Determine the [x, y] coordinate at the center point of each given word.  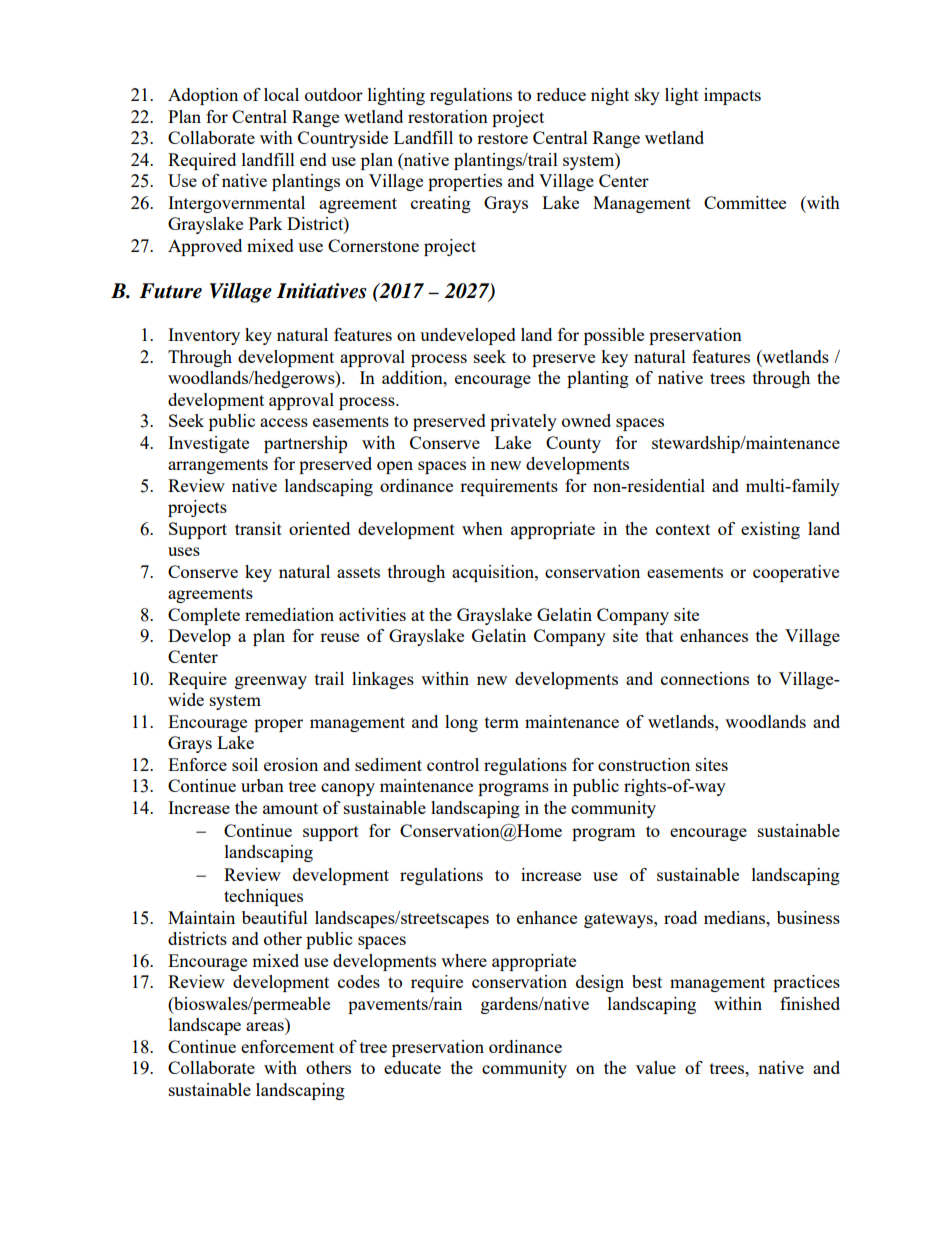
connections [705, 678]
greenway [271, 682]
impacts [732, 96]
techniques [263, 897]
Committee [745, 202]
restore [502, 138]
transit [258, 528]
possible [614, 336]
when [482, 528]
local [281, 94]
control [453, 764]
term [502, 722]
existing [770, 530]
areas [265, 1026]
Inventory [204, 336]
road [680, 917]
